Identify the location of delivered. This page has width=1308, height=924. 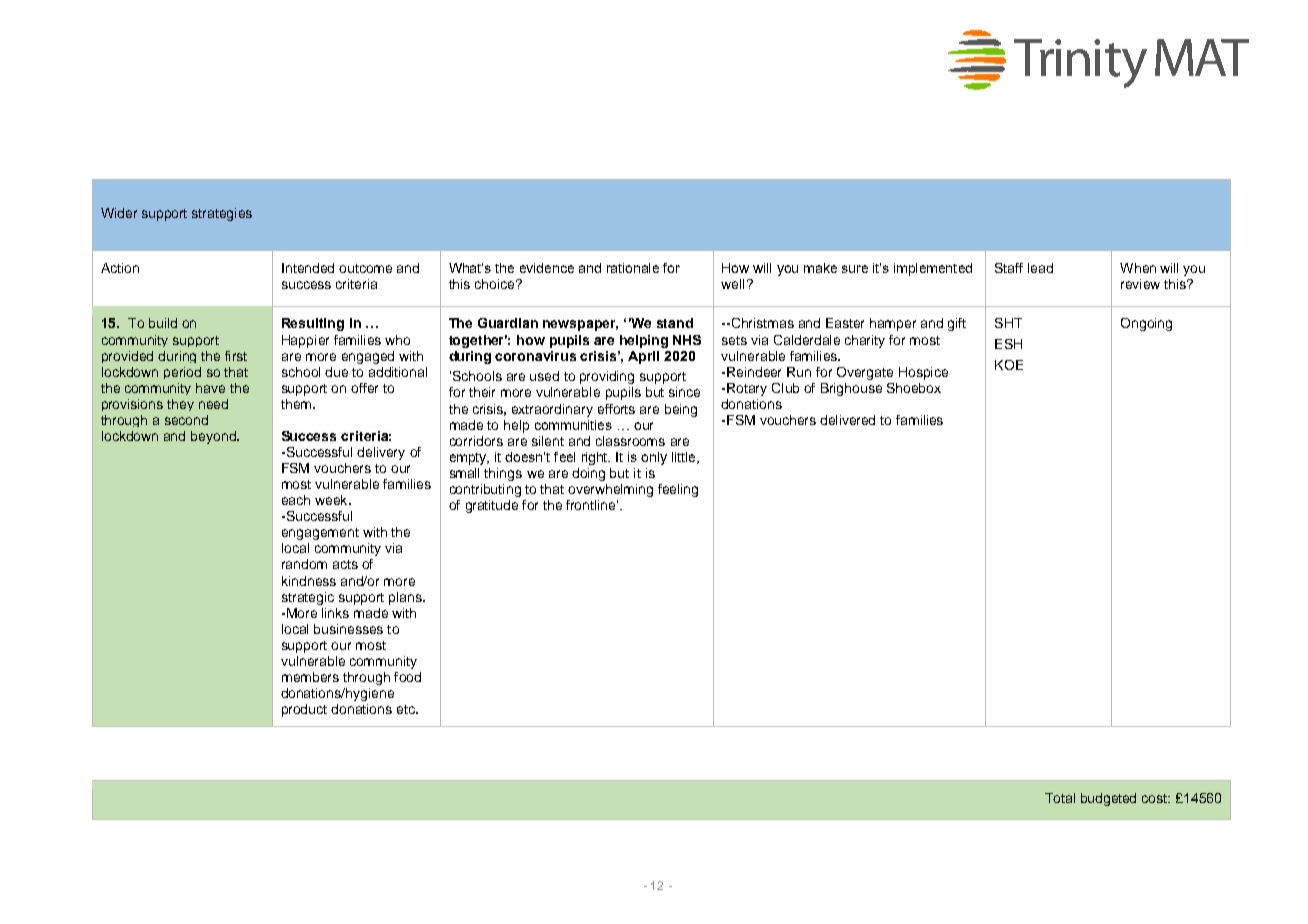
(847, 420).
